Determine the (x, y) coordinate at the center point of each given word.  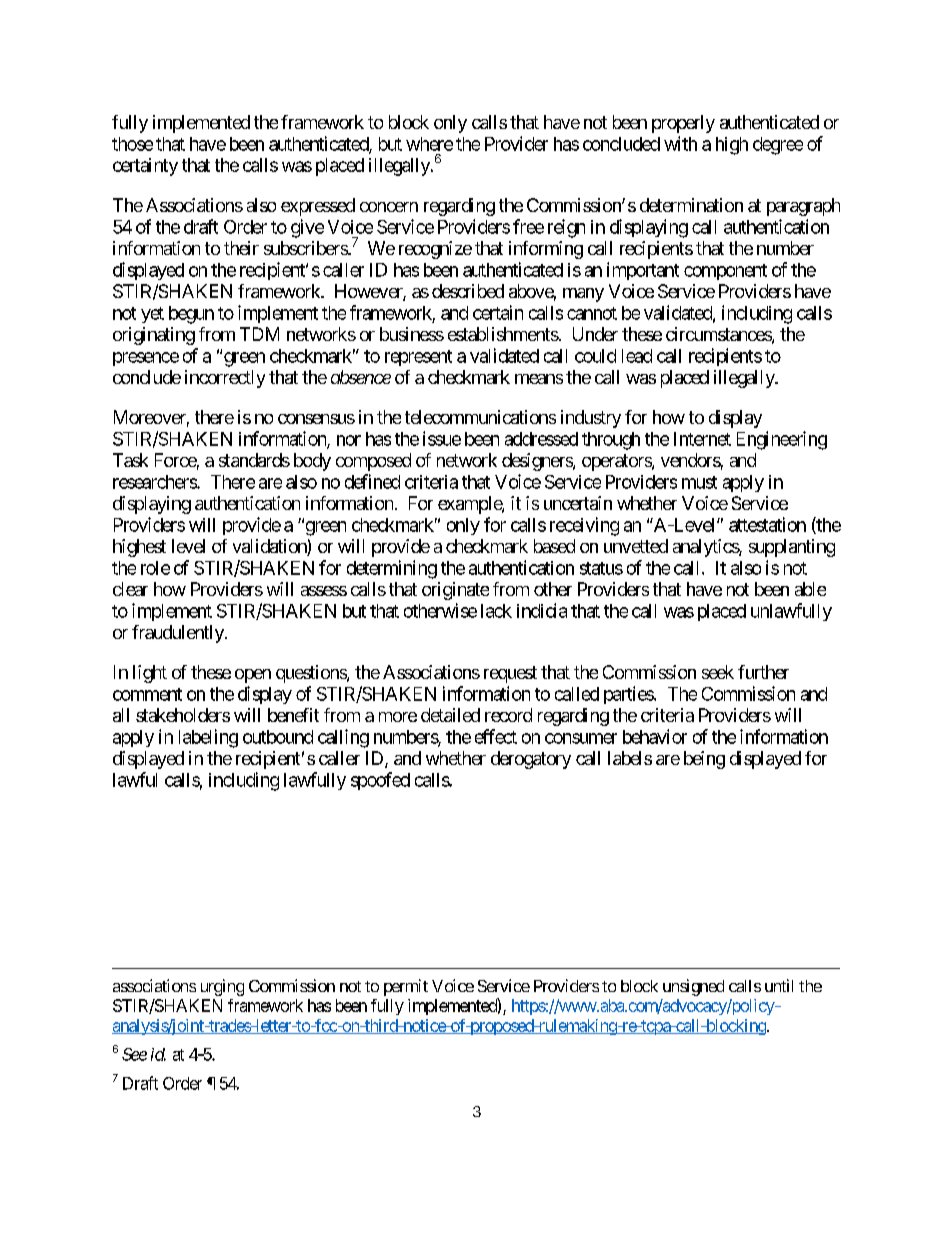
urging (222, 987)
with (680, 143)
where (429, 144)
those (132, 144)
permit (406, 987)
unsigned (693, 987)
